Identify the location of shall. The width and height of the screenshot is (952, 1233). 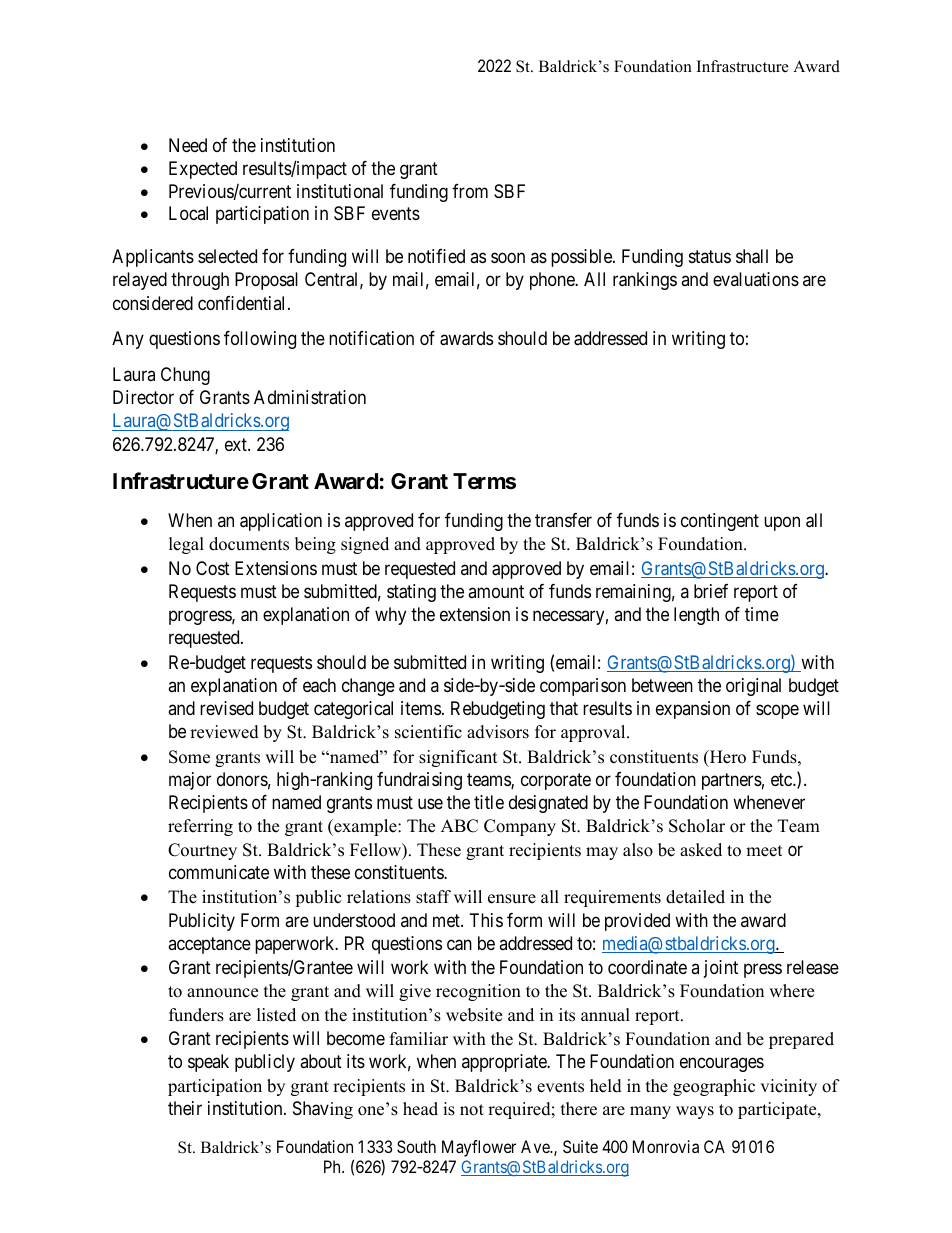
(752, 256).
